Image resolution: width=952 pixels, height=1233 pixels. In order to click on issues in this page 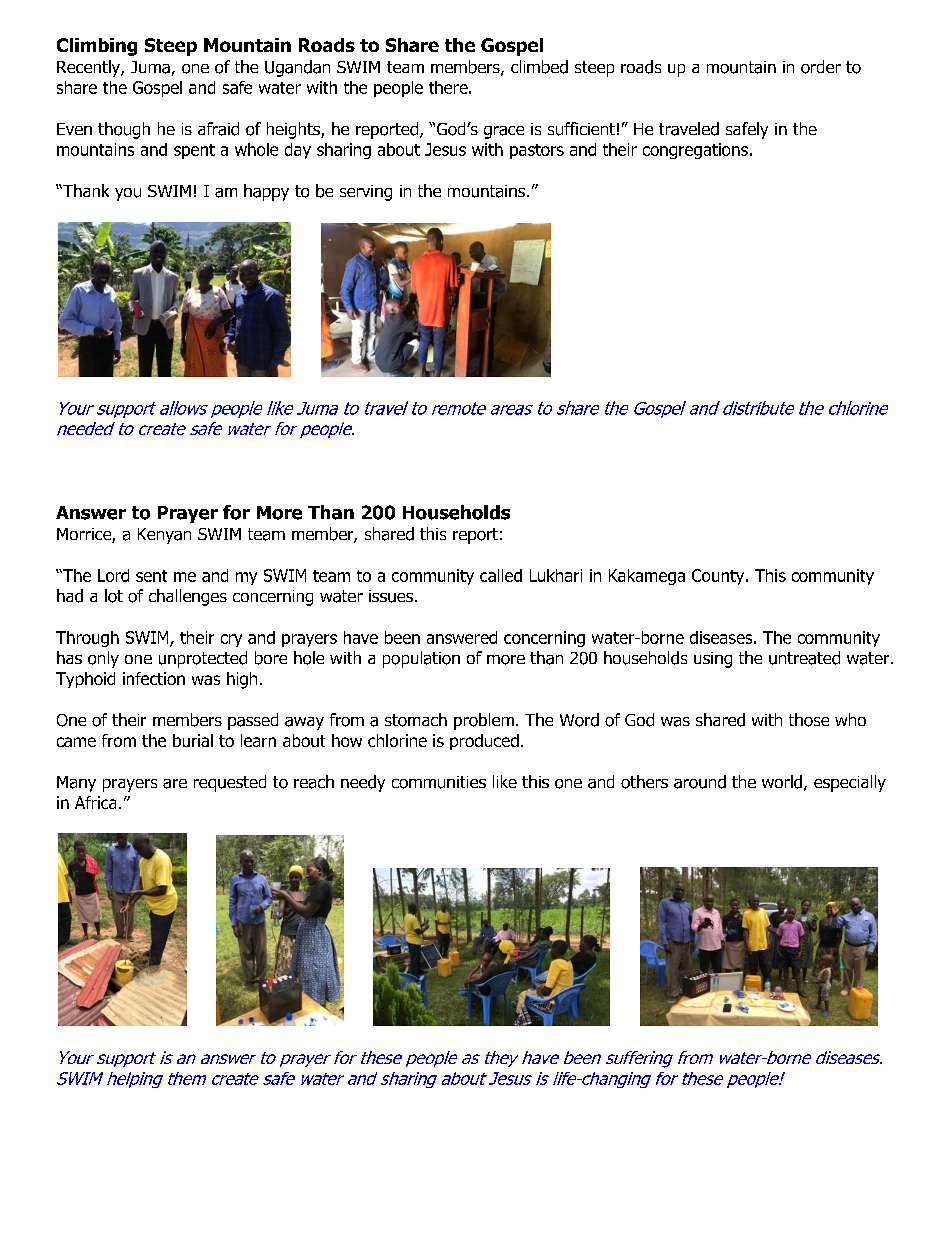, I will do `click(391, 596)`.
